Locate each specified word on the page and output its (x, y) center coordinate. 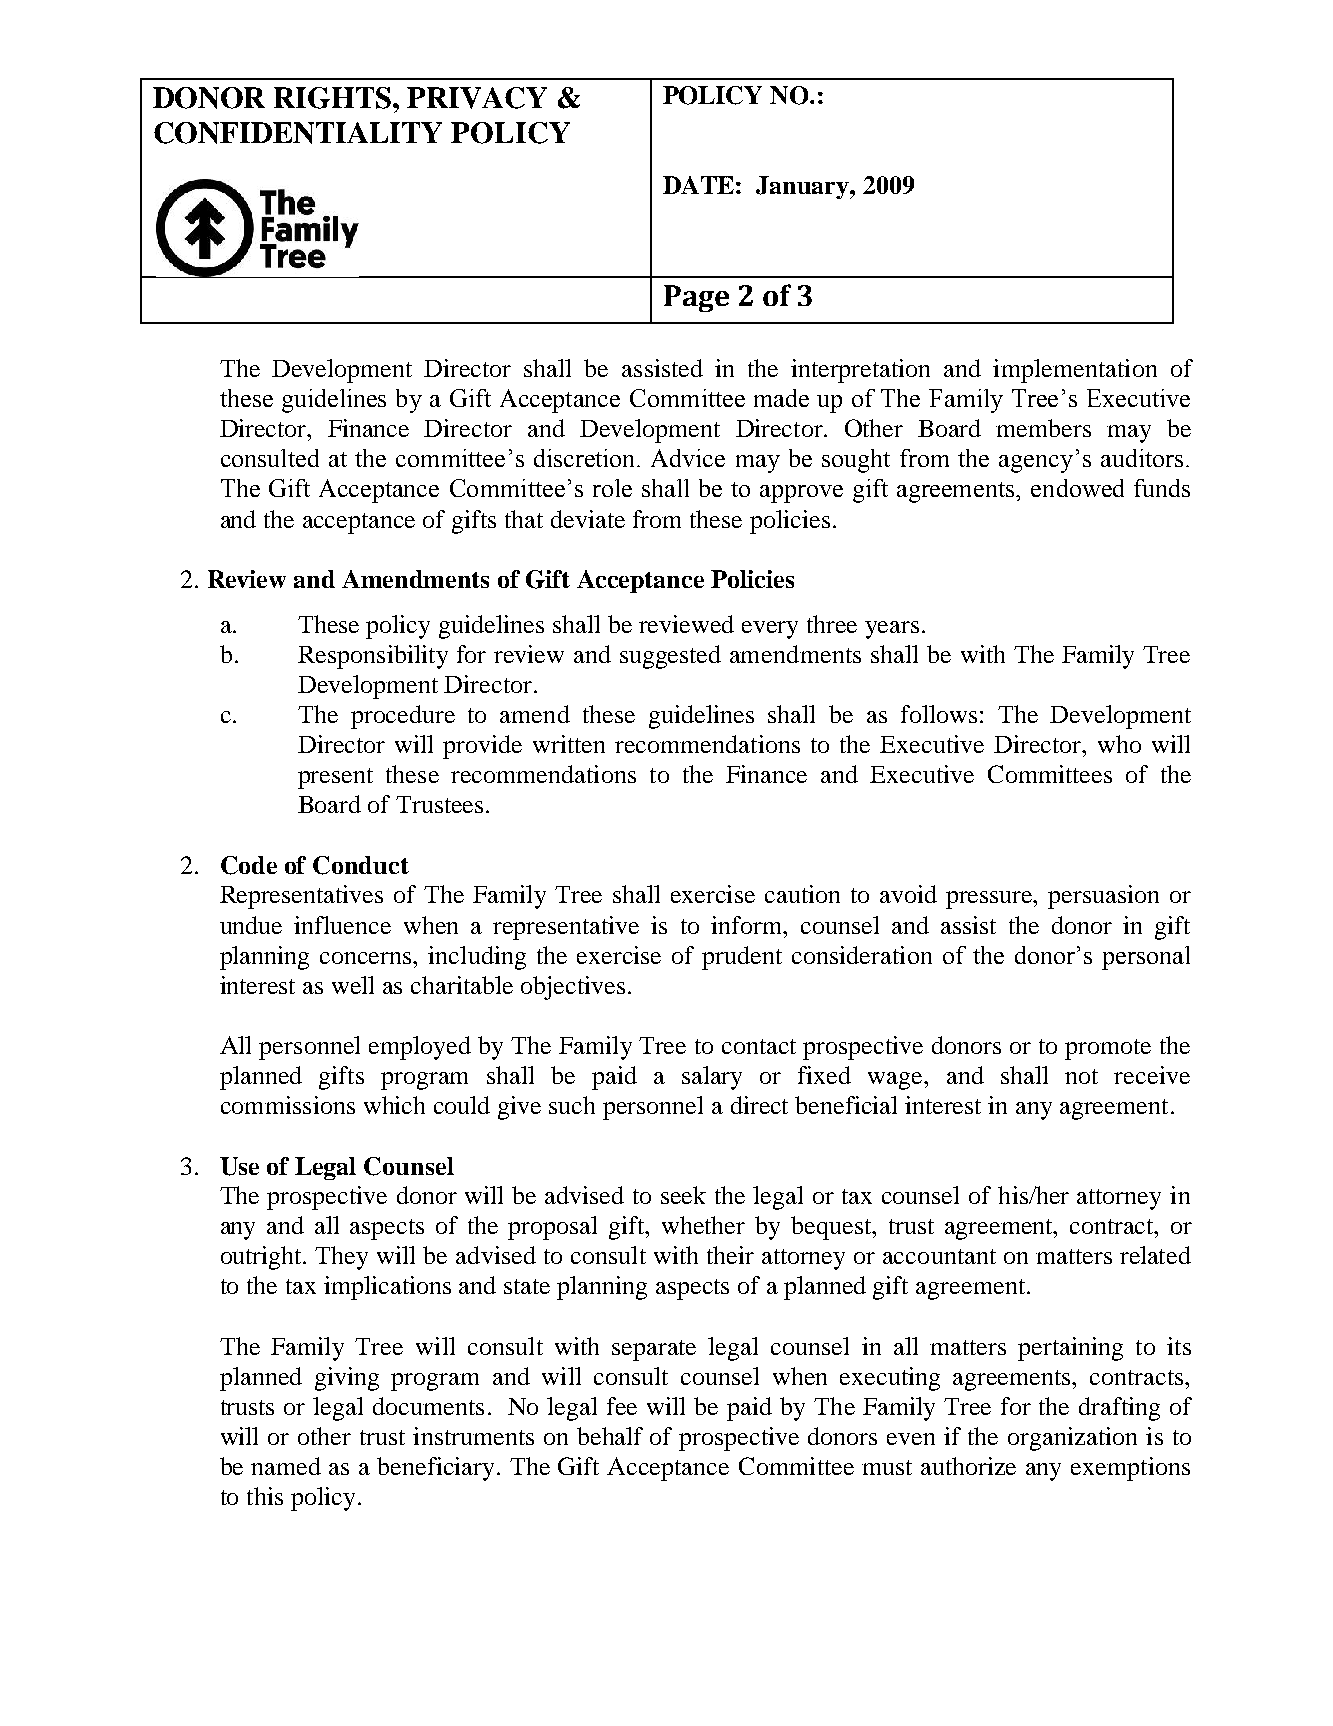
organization (1072, 1439)
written (569, 744)
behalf (610, 1436)
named (286, 1466)
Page (696, 298)
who (1119, 744)
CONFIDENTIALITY (298, 133)
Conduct (361, 865)
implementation (1075, 371)
